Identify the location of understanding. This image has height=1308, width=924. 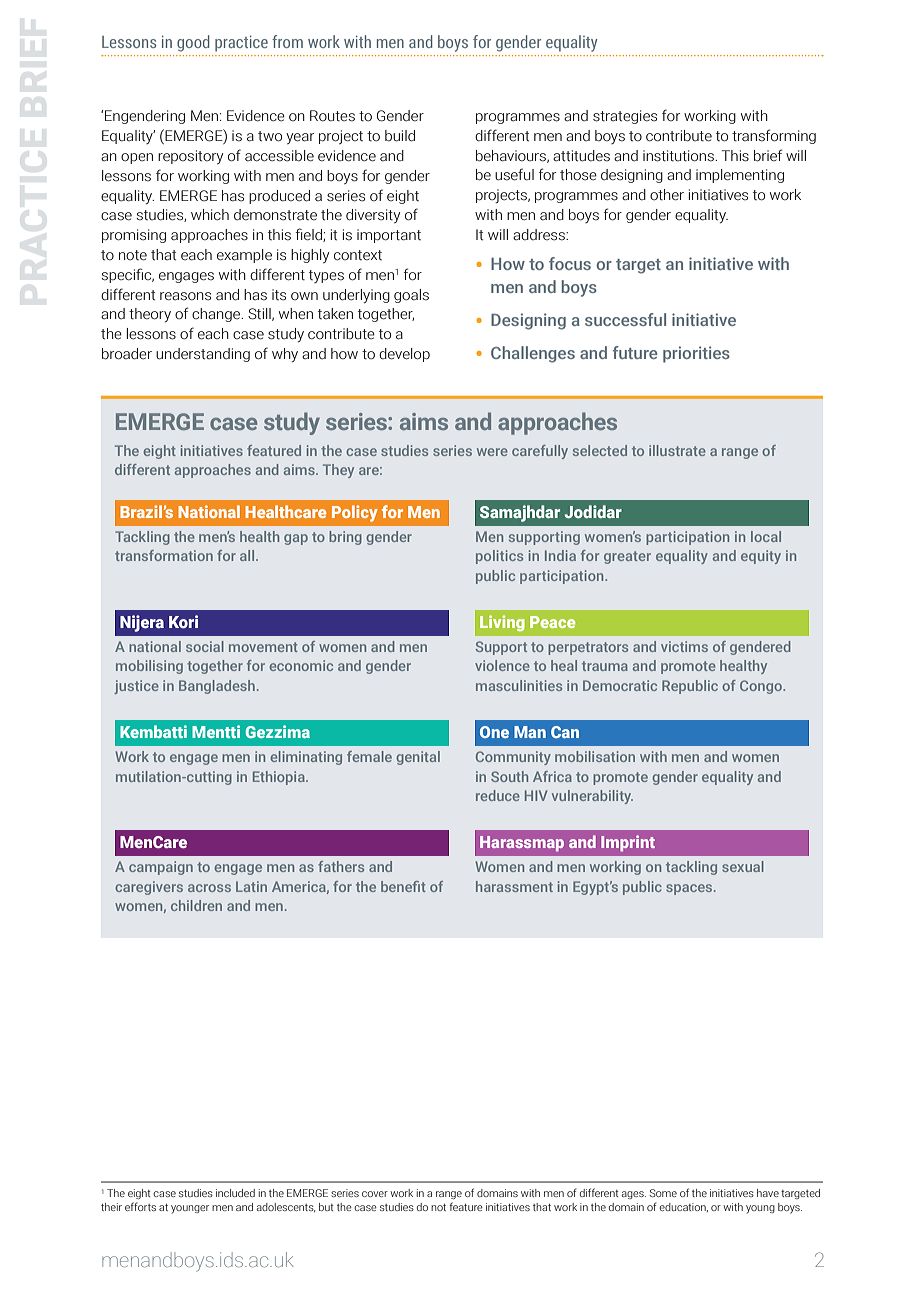
(203, 355).
